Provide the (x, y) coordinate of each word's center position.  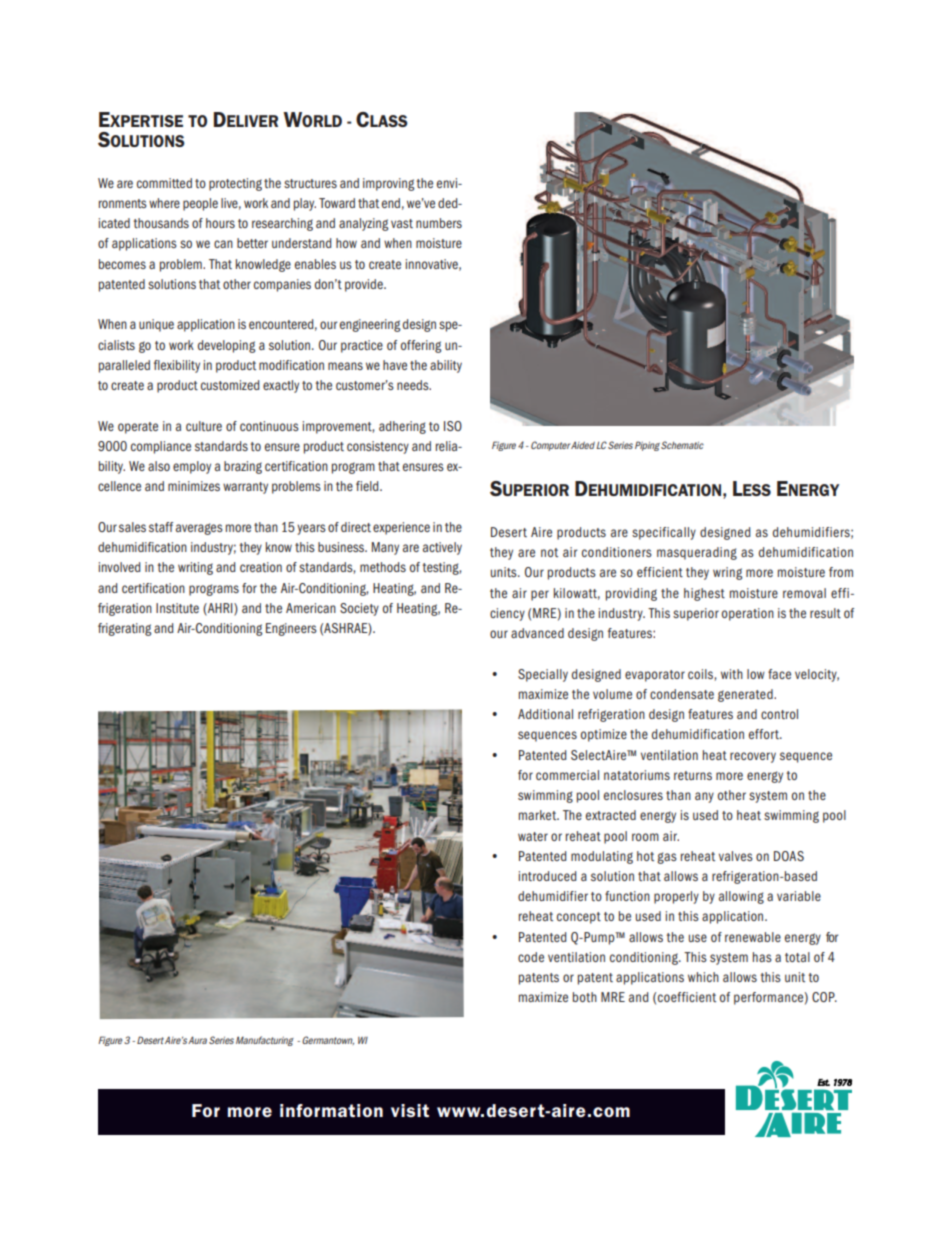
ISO (453, 426)
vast (402, 223)
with (732, 674)
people (200, 204)
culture (204, 426)
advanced (537, 633)
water (533, 836)
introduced (547, 876)
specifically (664, 533)
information (331, 1110)
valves (736, 856)
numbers (439, 223)
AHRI (220, 609)
